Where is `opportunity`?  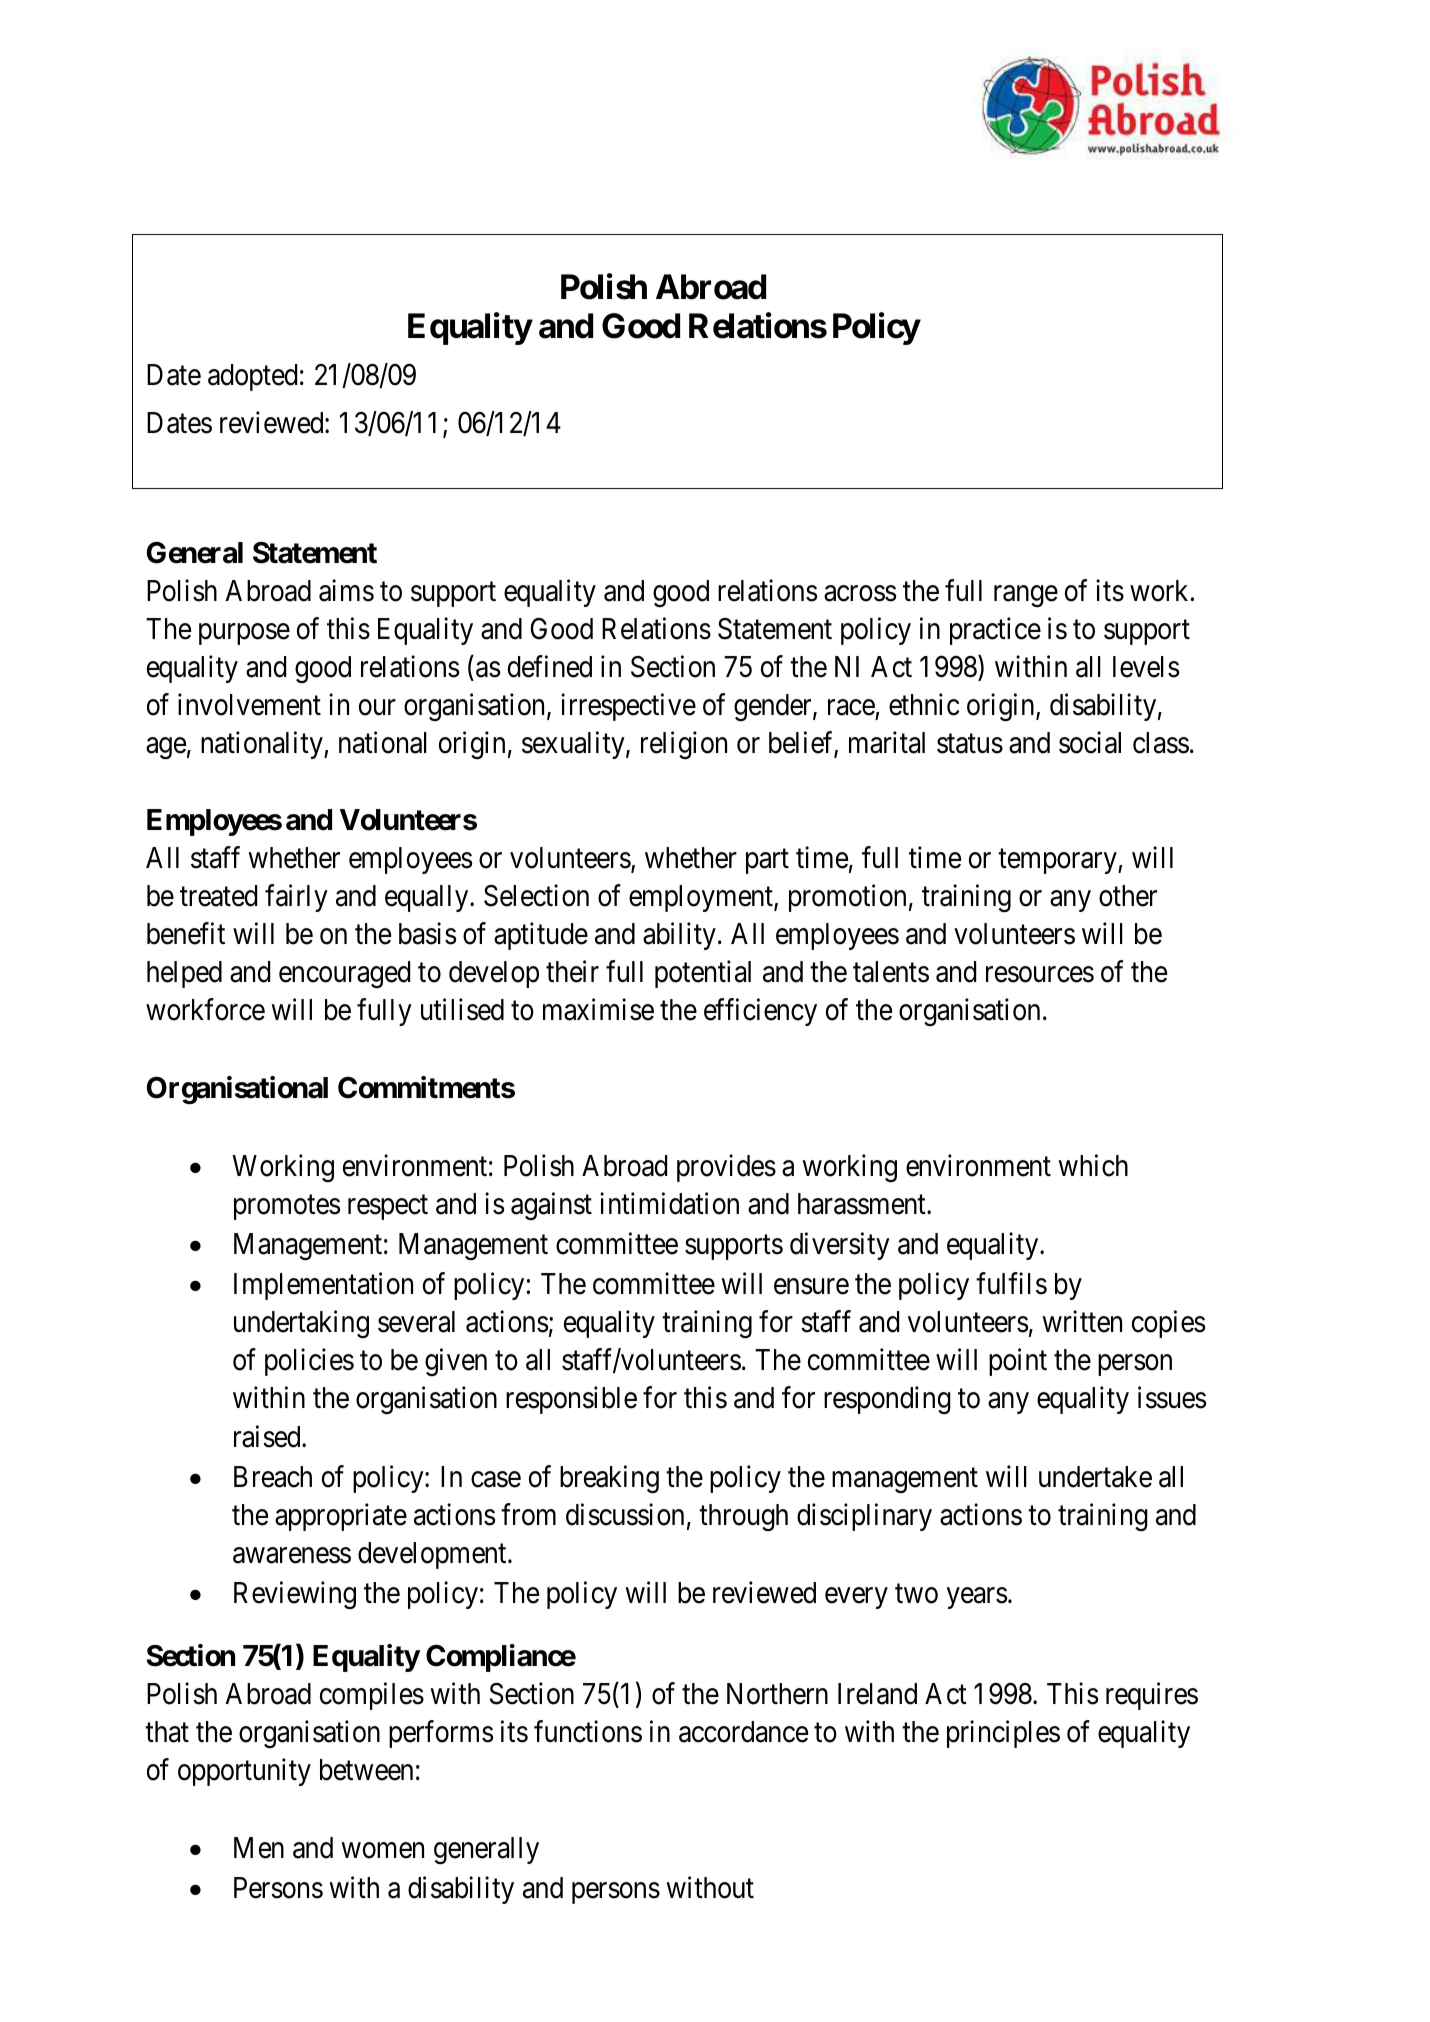 opportunity is located at coordinates (244, 1772).
